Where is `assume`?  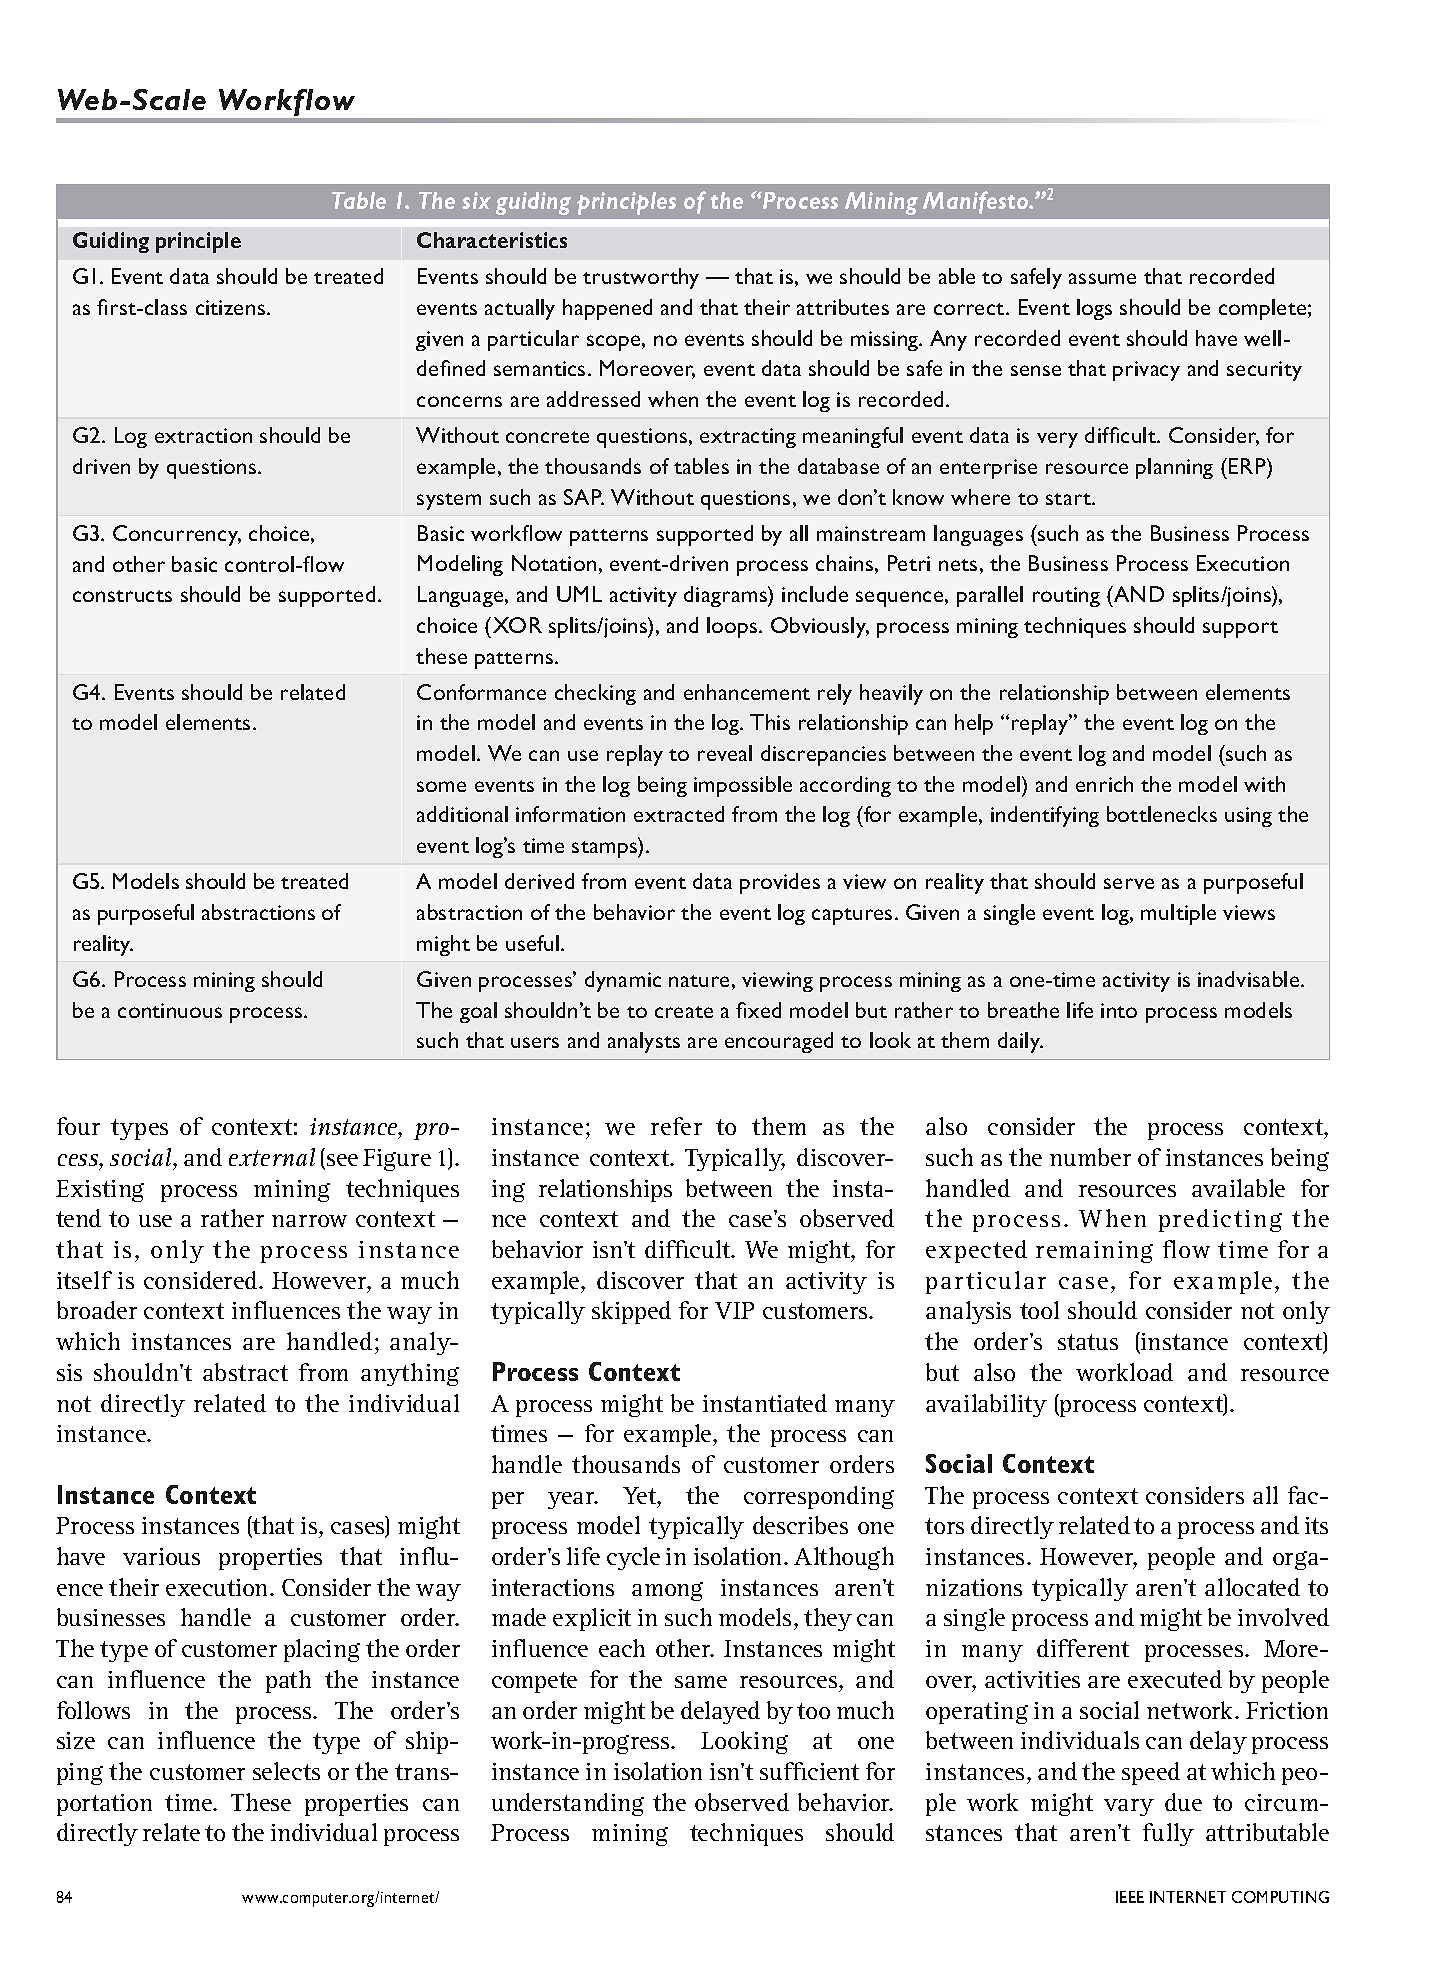
assume is located at coordinates (1102, 278).
